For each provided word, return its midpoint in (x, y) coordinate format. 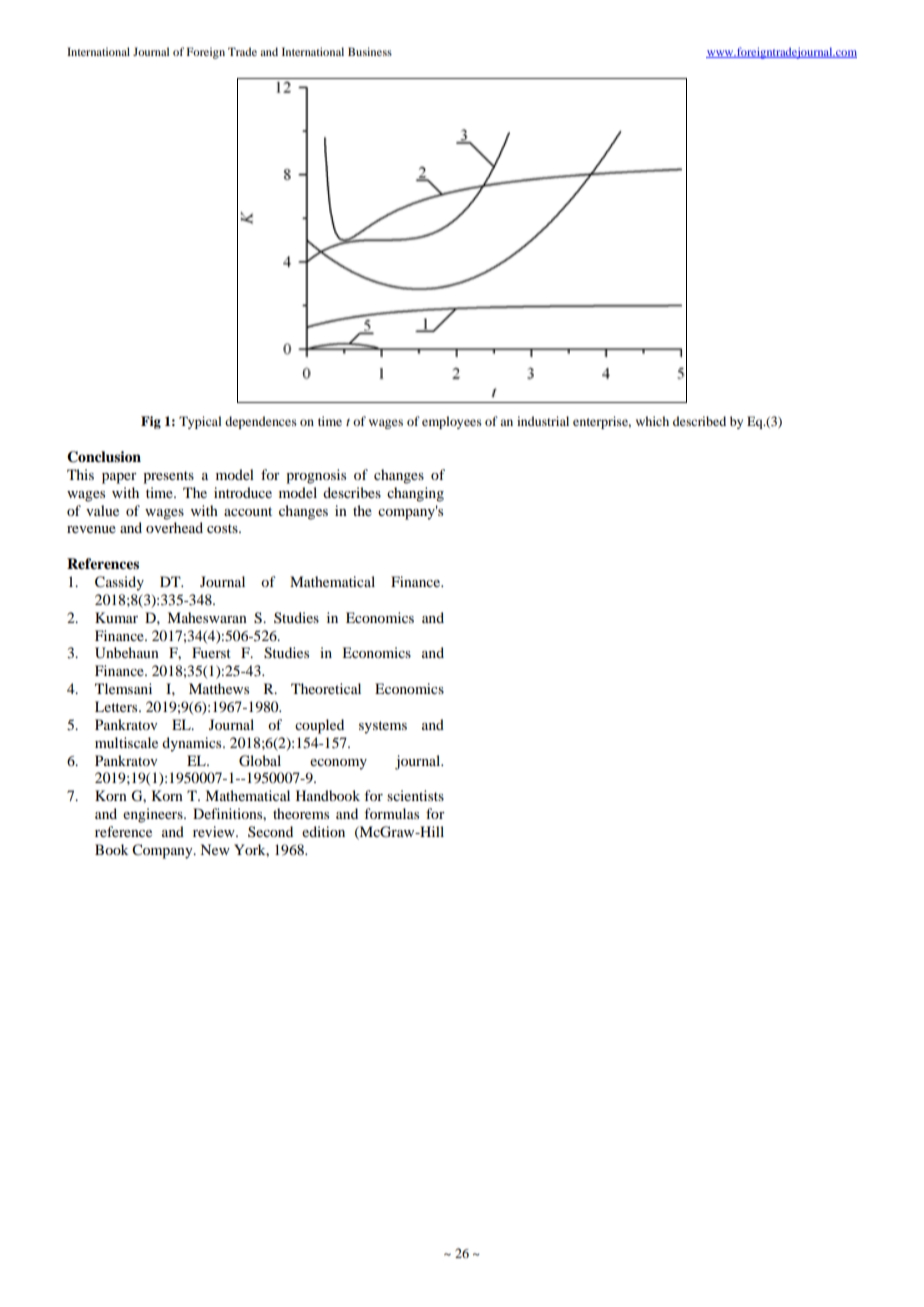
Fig (151, 422)
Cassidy (119, 583)
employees (452, 422)
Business (370, 51)
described (699, 421)
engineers (154, 815)
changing (415, 494)
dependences (261, 422)
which (652, 421)
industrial (543, 421)
